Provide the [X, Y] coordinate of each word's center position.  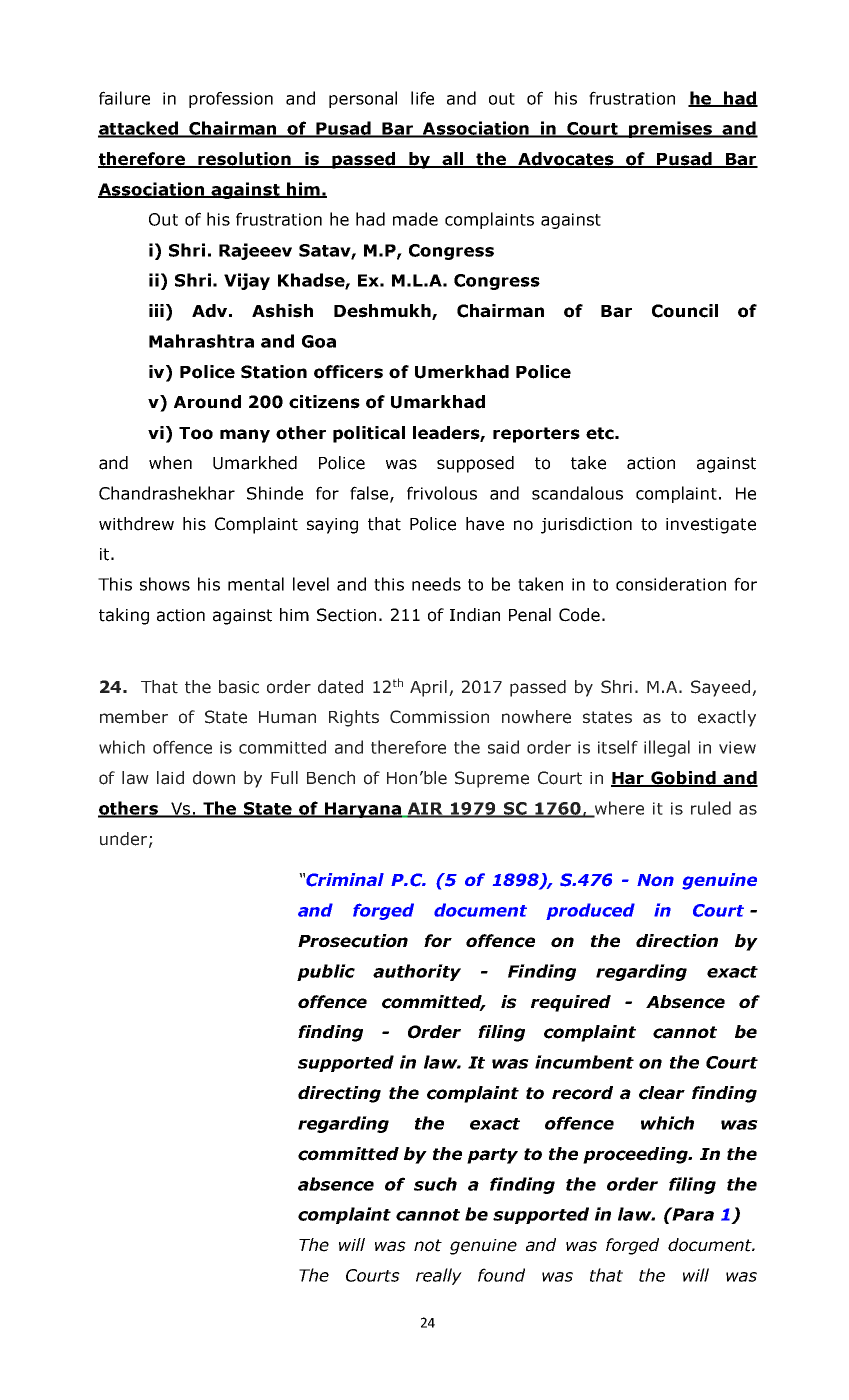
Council [685, 311]
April [428, 688]
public [326, 972]
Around [207, 402]
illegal [667, 748]
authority [417, 972]
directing [339, 1094]
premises [671, 129]
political [369, 434]
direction [677, 941]
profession [231, 99]
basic [239, 687]
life [422, 98]
